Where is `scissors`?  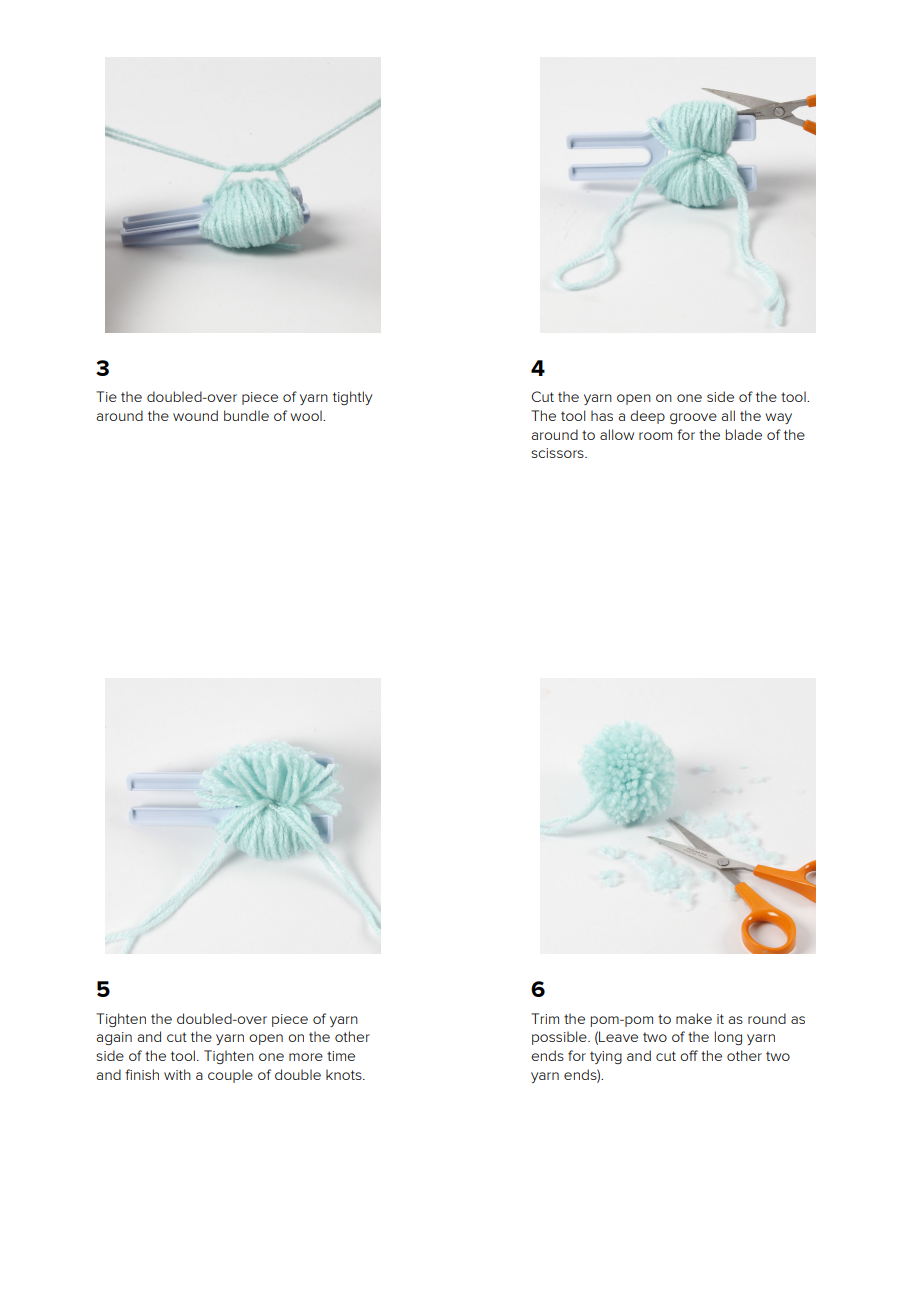 scissors is located at coordinates (558, 453).
